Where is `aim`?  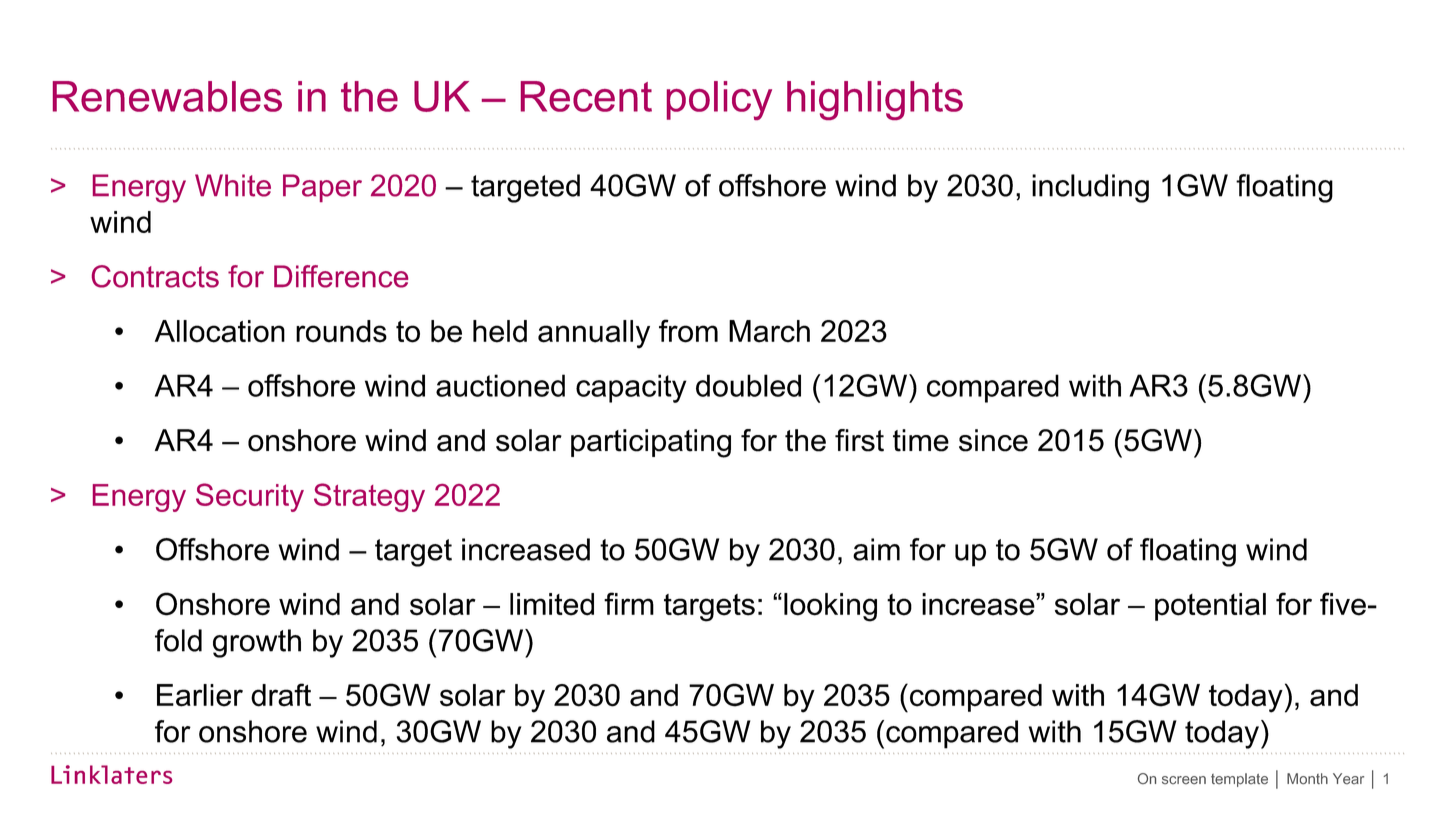 aim is located at coordinates (876, 549).
